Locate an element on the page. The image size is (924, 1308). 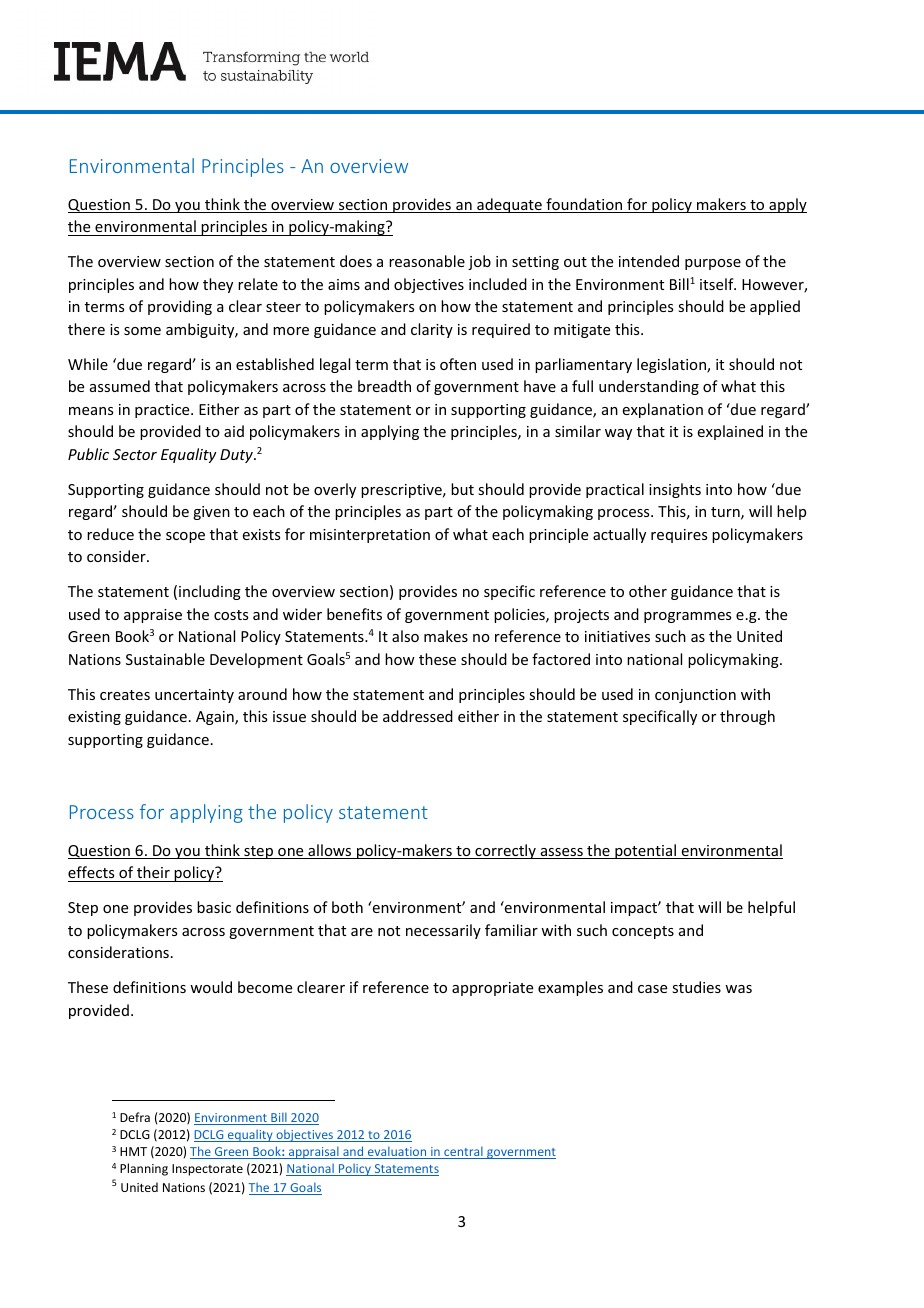
uncertainty is located at coordinates (194, 696).
